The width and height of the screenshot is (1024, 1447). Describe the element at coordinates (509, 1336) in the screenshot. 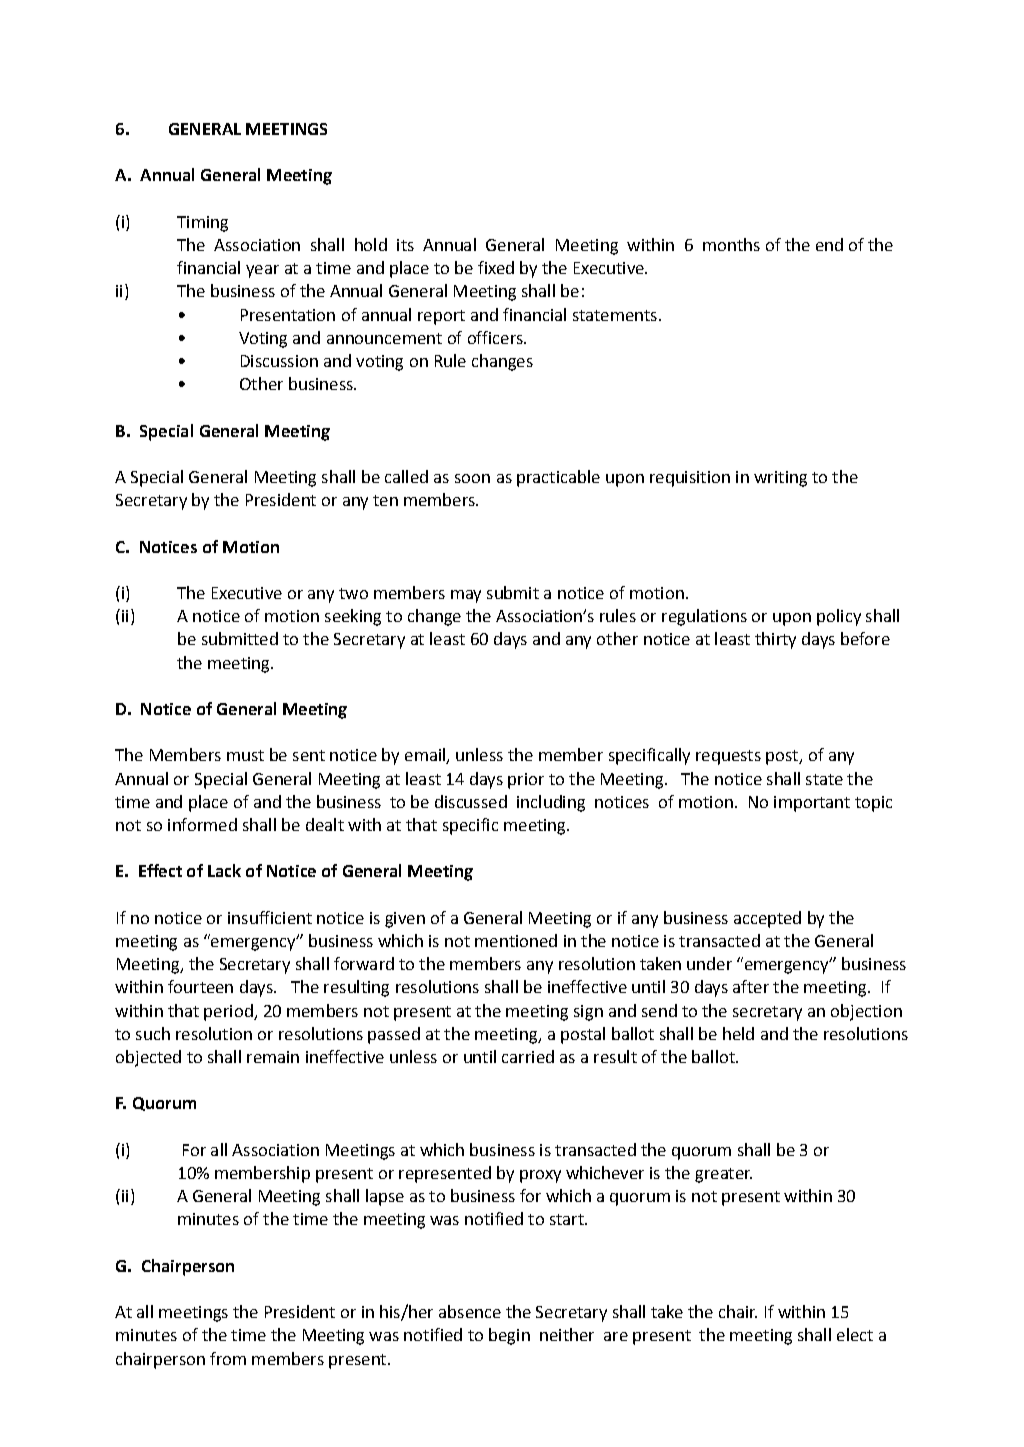

I see `begin` at that location.
